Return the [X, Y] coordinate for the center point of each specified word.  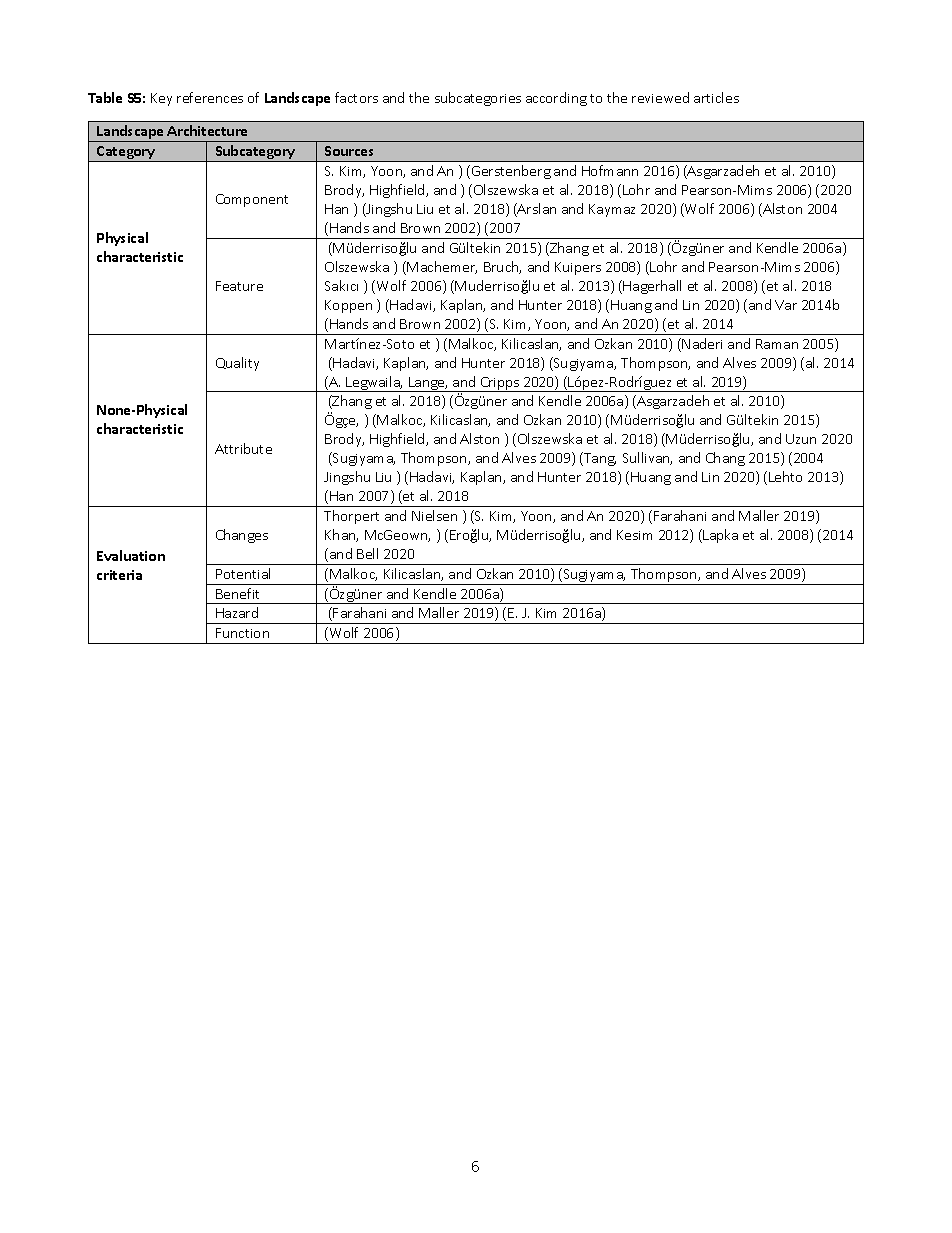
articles [716, 97]
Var [786, 305]
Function [242, 633]
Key [161, 99]
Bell [367, 553]
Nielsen [434, 515]
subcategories [478, 99]
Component [252, 200]
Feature [239, 286]
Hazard [237, 612]
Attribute [243, 448]
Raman [777, 344]
